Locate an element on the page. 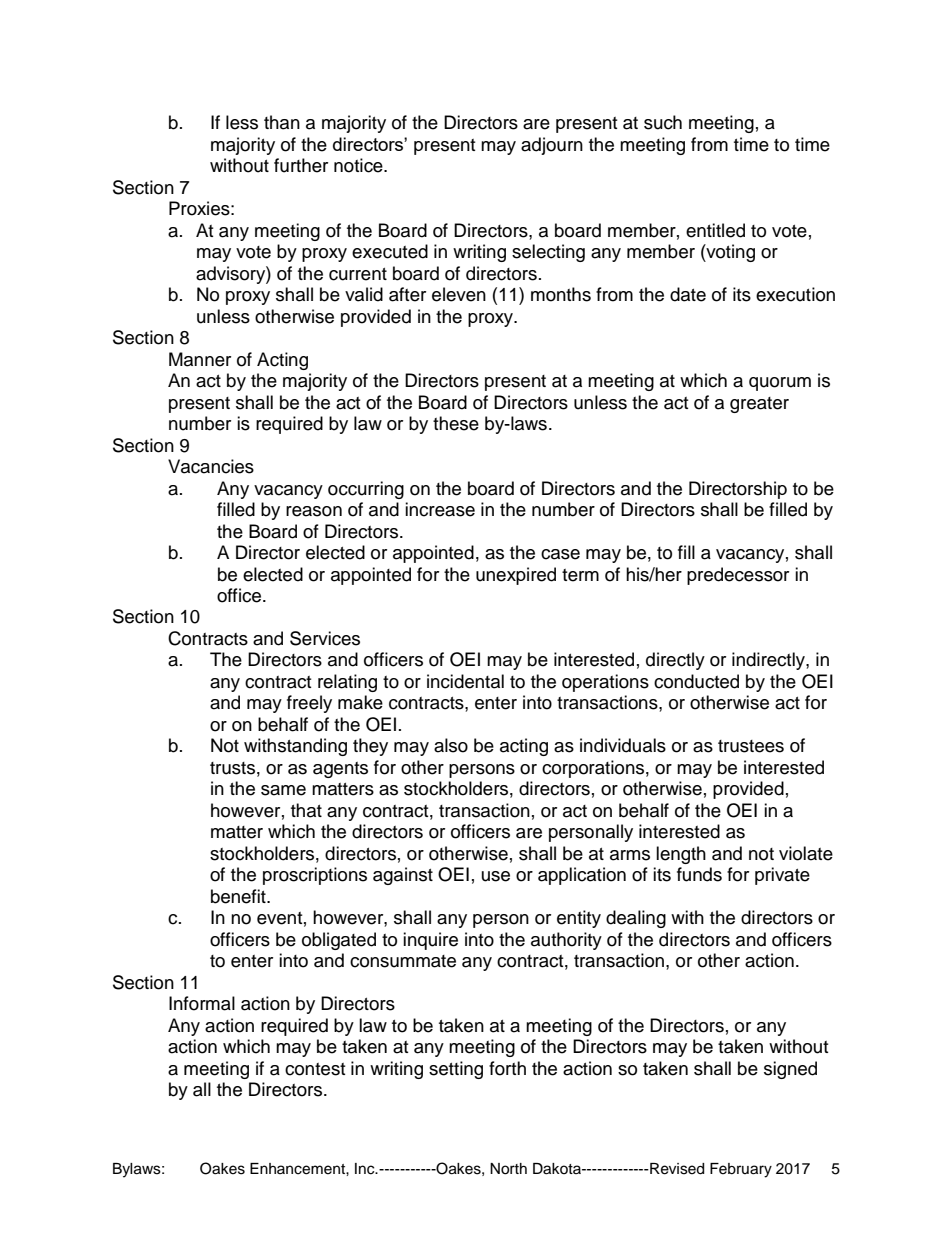 The height and width of the image is (1233, 952). length is located at coordinates (681, 855).
